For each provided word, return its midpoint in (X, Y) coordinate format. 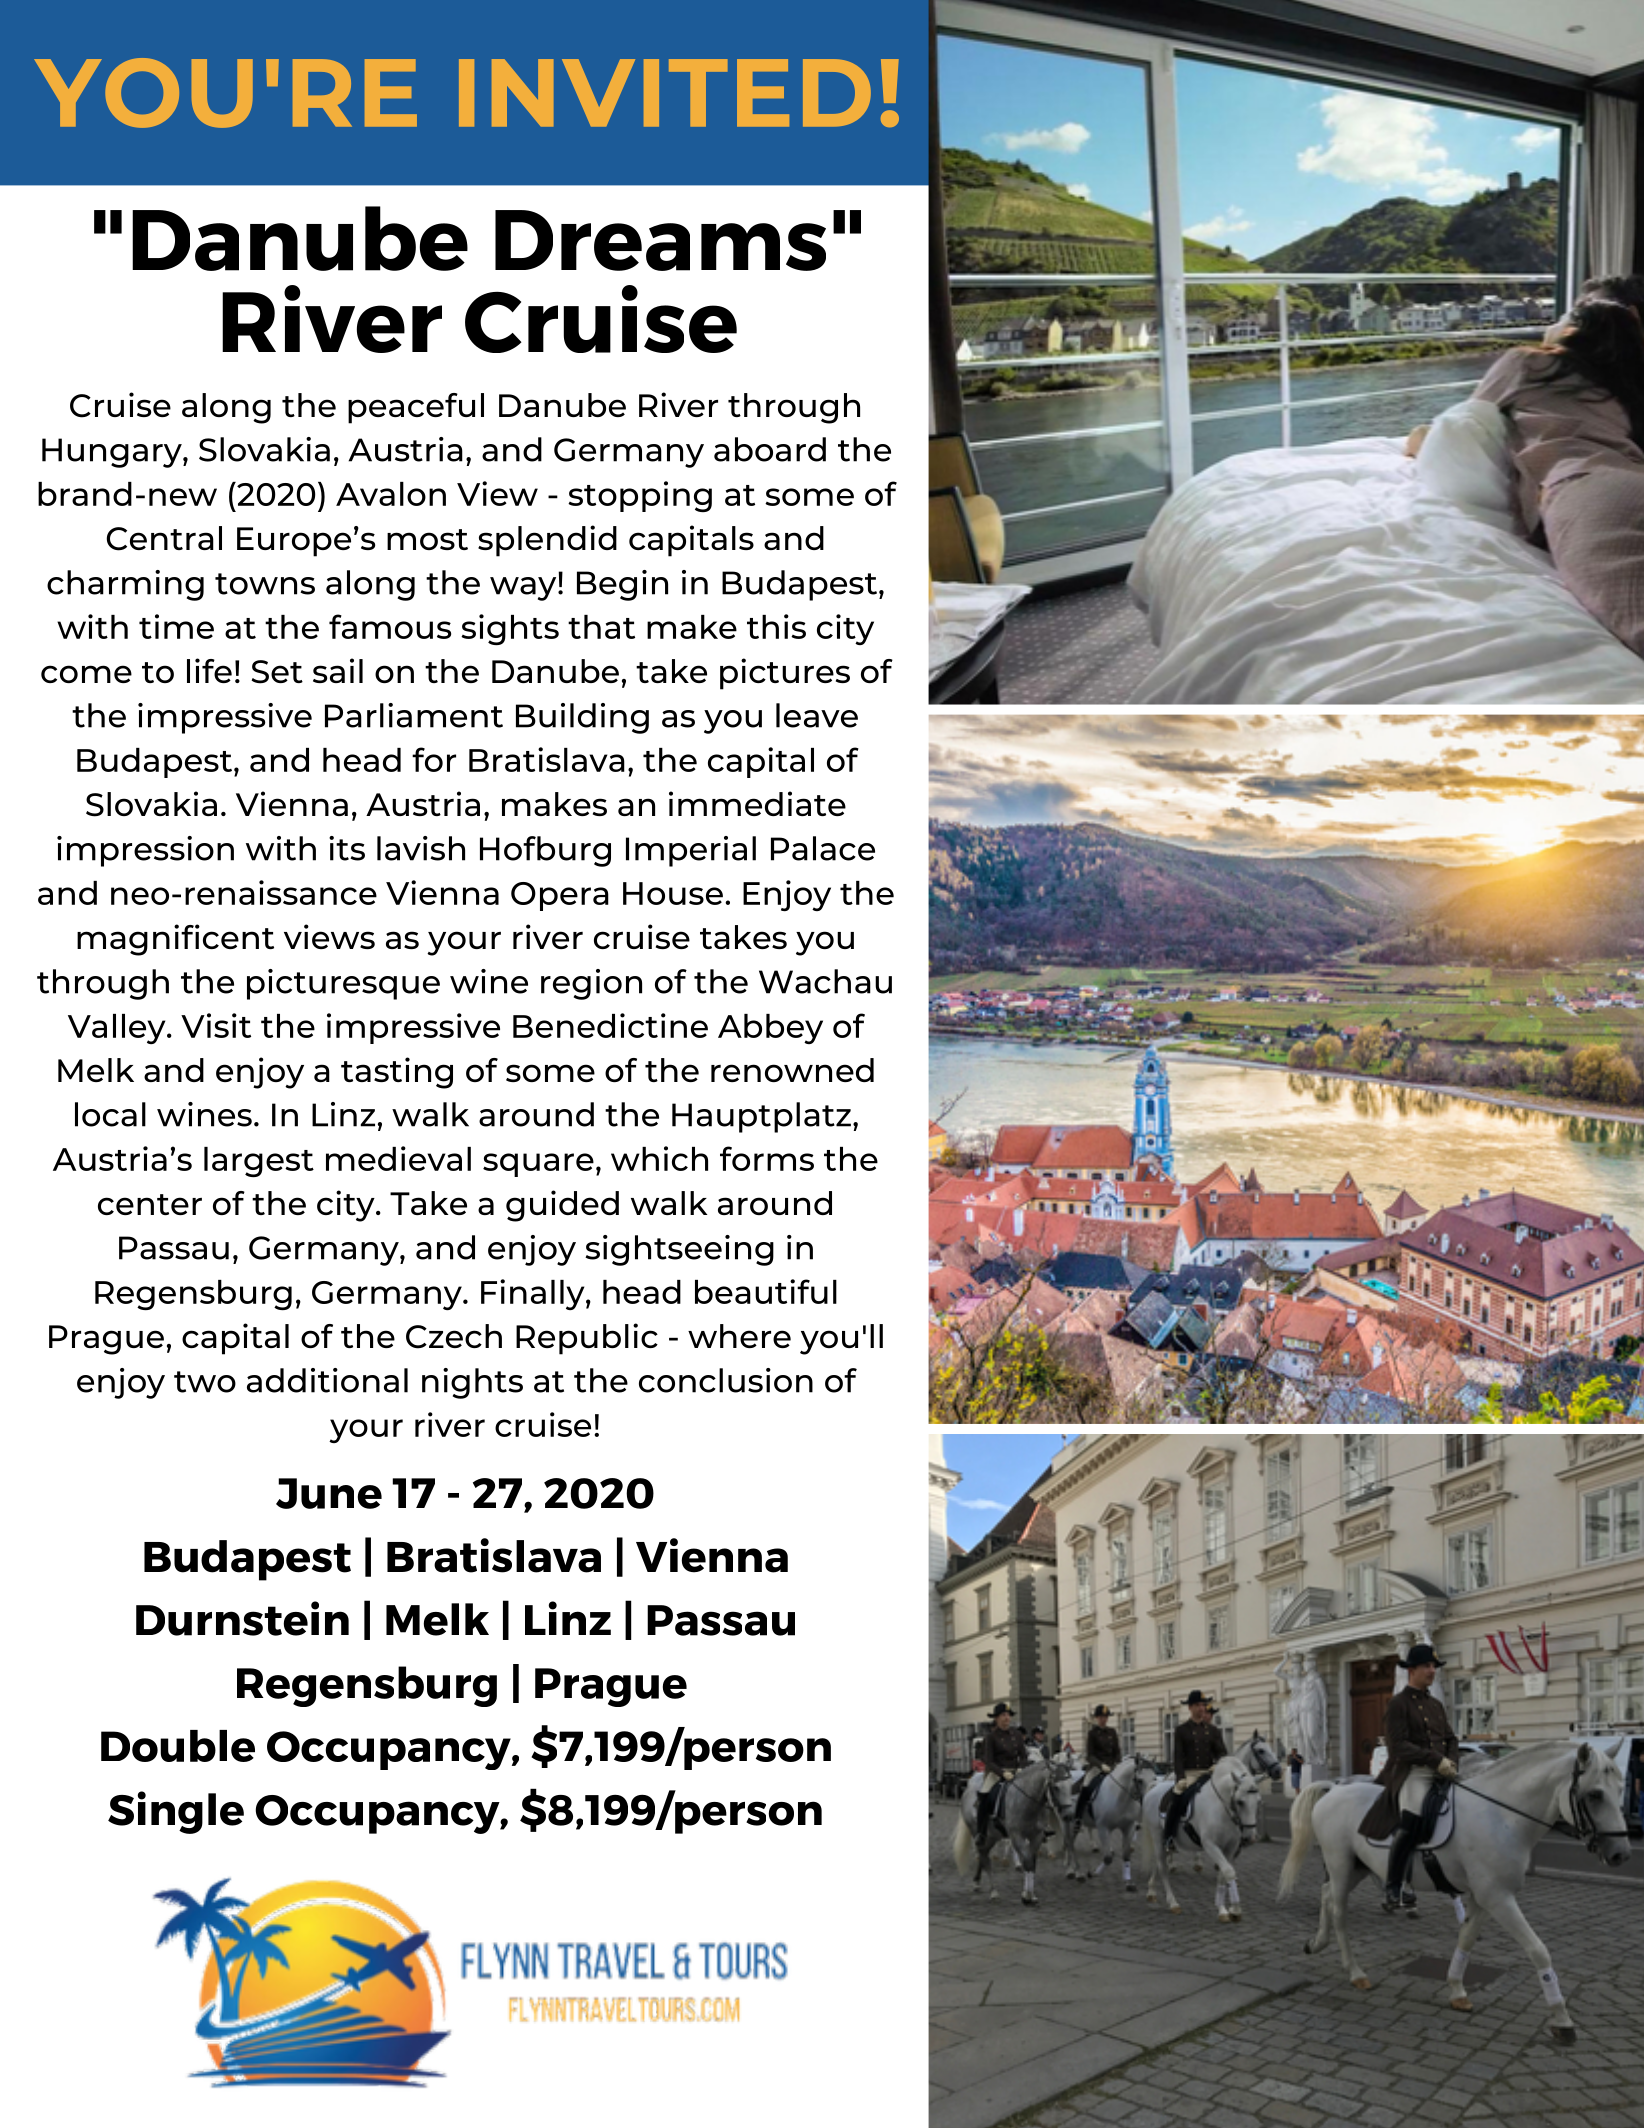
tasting (397, 1073)
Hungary (113, 453)
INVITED (665, 93)
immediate (757, 803)
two (205, 1382)
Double (178, 1746)
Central (164, 538)
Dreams (660, 240)
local (110, 1114)
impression (145, 851)
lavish (421, 848)
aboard (770, 449)
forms (767, 1158)
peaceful (416, 408)
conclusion (726, 1380)
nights (472, 1383)
